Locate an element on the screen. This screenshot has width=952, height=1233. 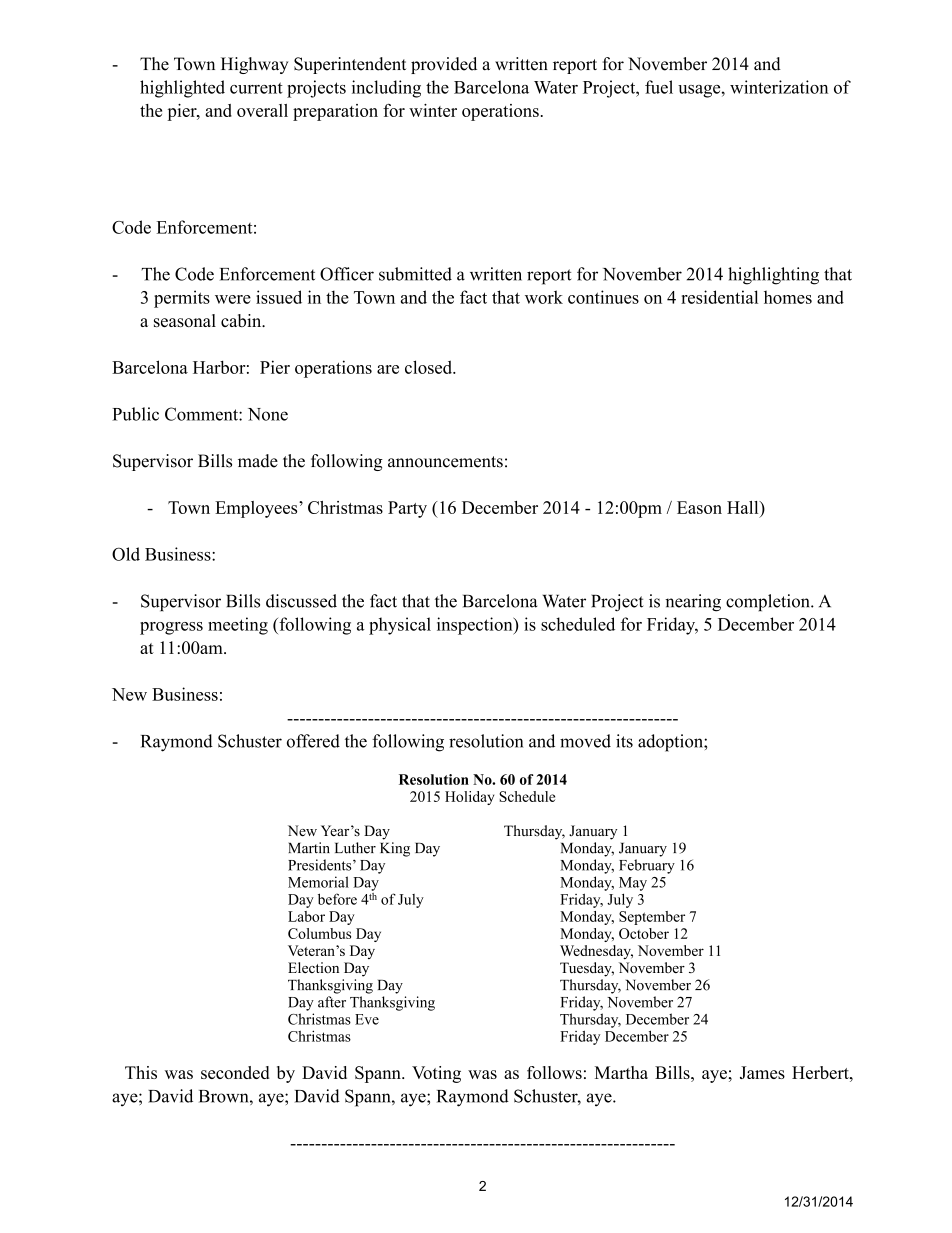
nearing is located at coordinates (693, 603).
